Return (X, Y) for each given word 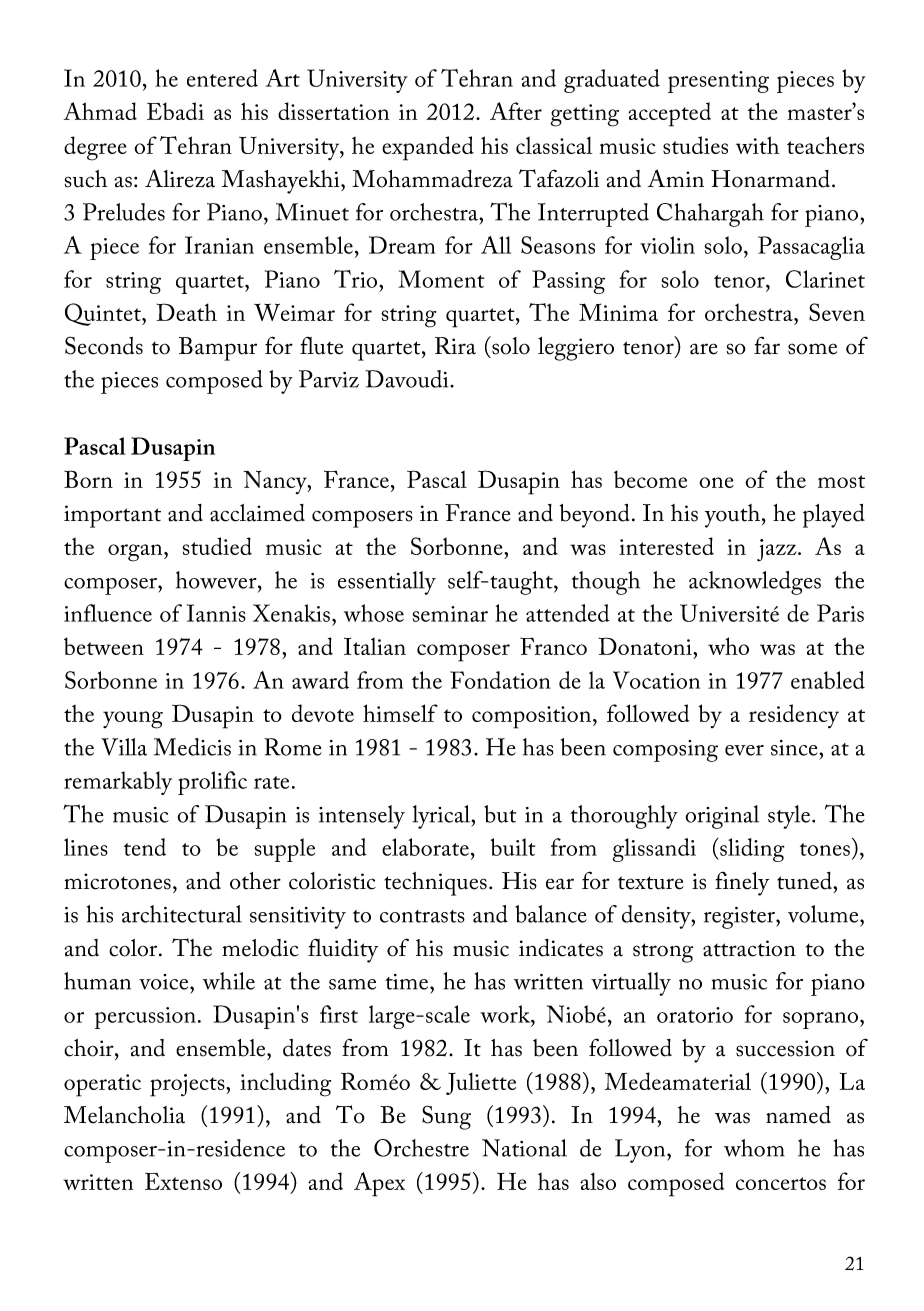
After (516, 111)
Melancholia (124, 1115)
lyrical (442, 817)
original (722, 817)
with (757, 145)
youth (734, 516)
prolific (212, 783)
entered (222, 78)
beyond (594, 516)
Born (88, 479)
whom (754, 1148)
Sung (446, 1117)
